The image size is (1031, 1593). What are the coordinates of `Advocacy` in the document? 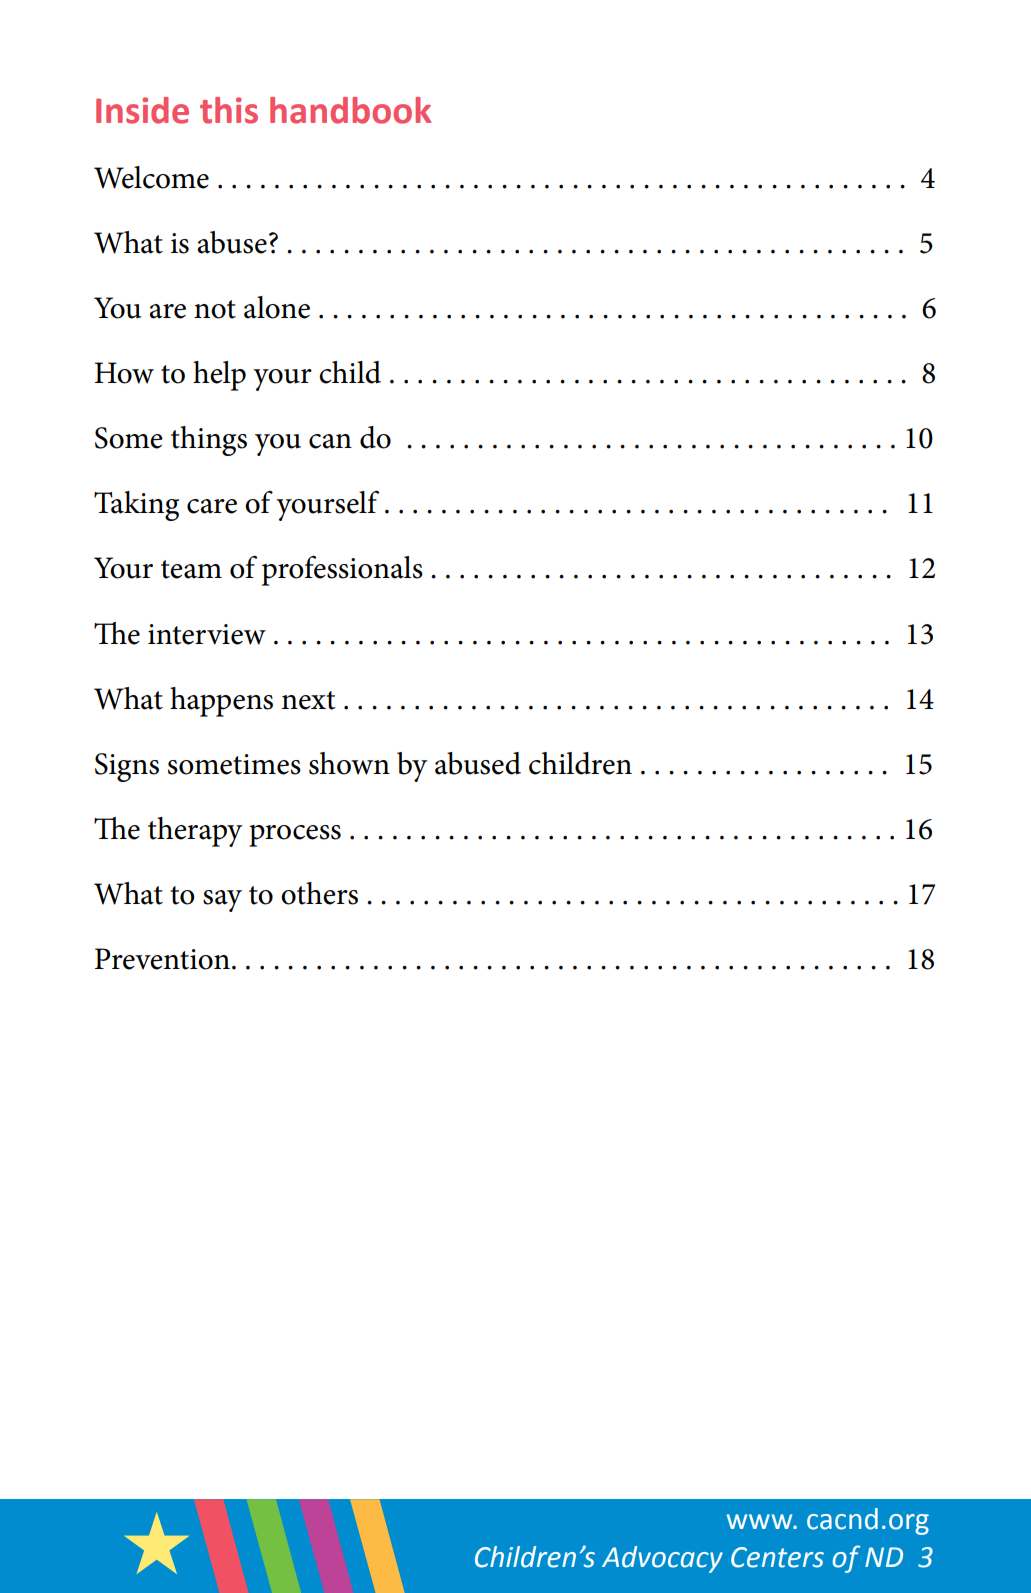 It's located at (662, 1559).
